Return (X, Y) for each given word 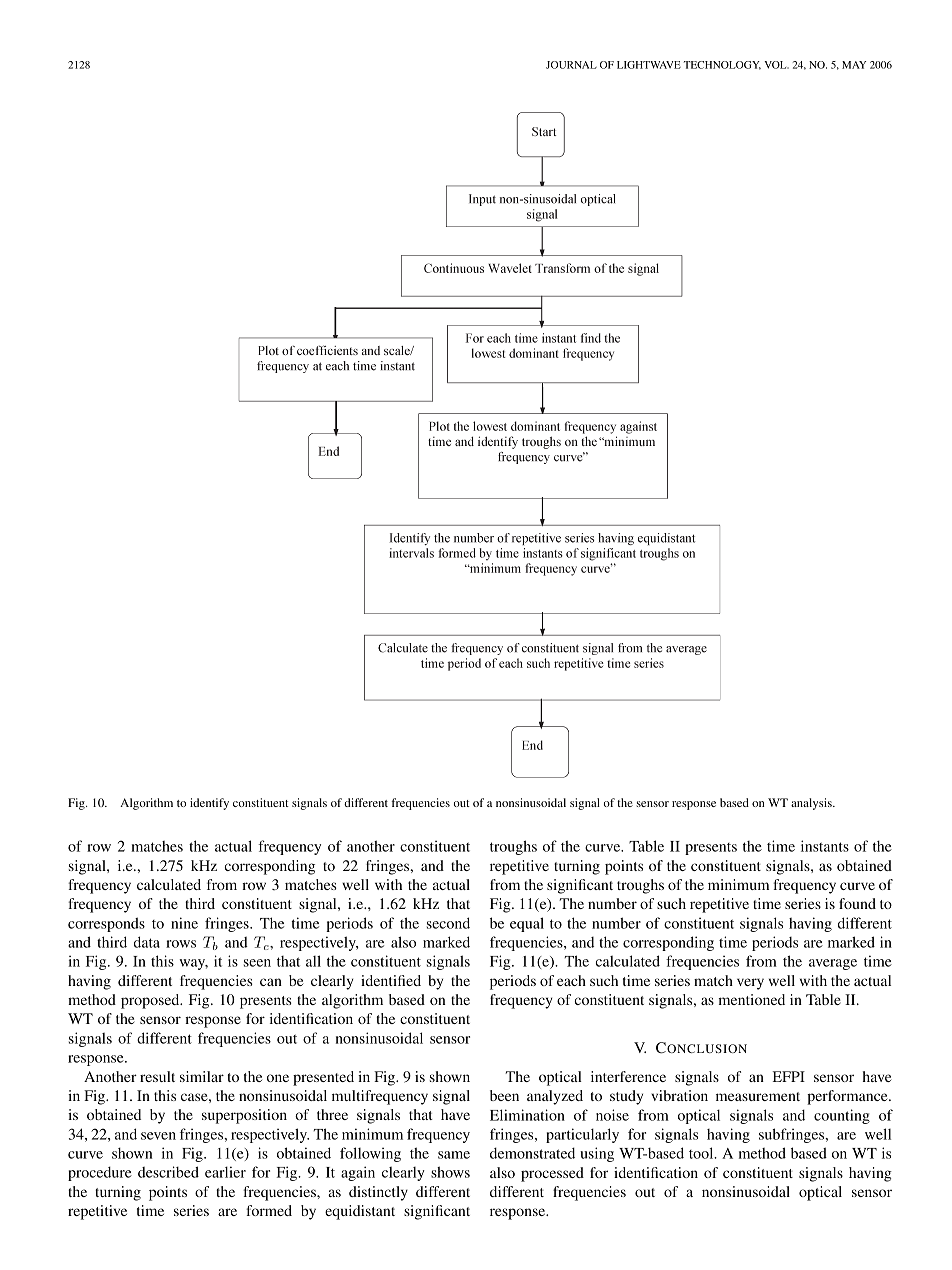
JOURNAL (571, 65)
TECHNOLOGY (722, 65)
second (448, 923)
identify (209, 804)
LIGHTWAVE (649, 65)
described (168, 1172)
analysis (812, 804)
